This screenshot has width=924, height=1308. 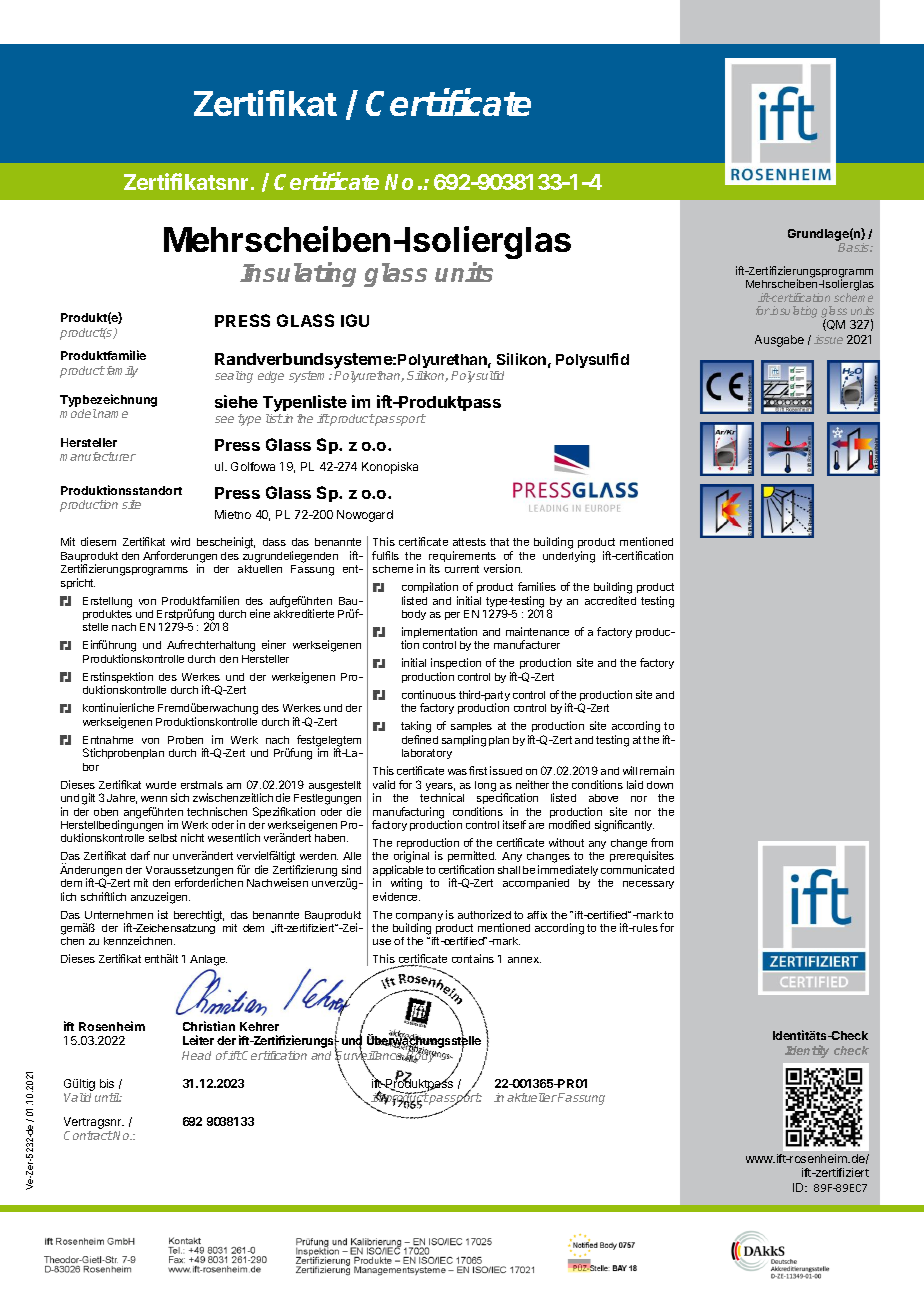 What do you see at coordinates (78, 413) in the screenshot?
I see `model` at bounding box center [78, 413].
